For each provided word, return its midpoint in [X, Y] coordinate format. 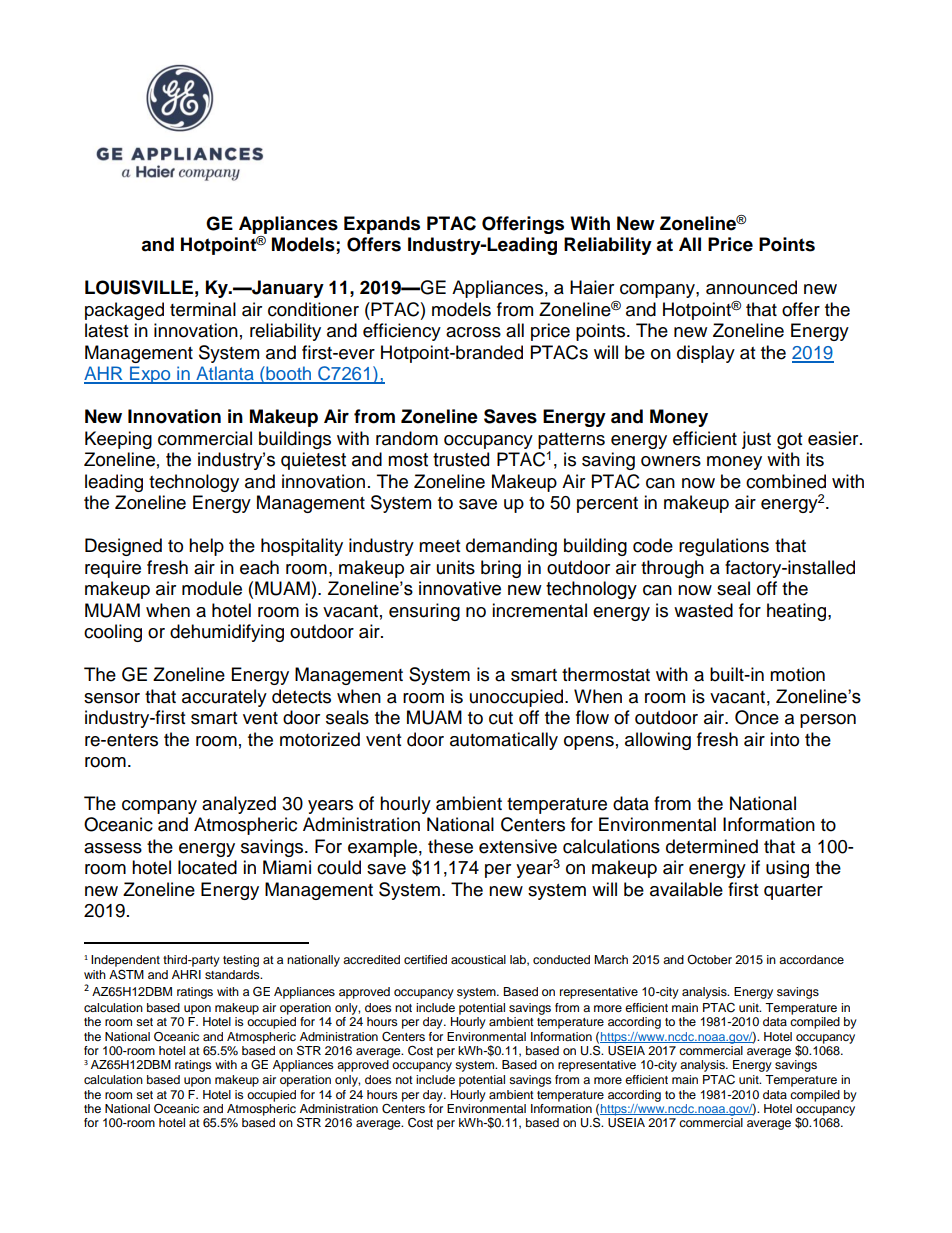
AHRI [186, 974]
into [784, 739]
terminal [203, 309]
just [756, 440]
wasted [703, 610]
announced [751, 287]
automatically [504, 741]
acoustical [478, 959]
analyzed [239, 805]
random [407, 438]
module [212, 588]
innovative [460, 588]
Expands [382, 225]
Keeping [118, 440]
